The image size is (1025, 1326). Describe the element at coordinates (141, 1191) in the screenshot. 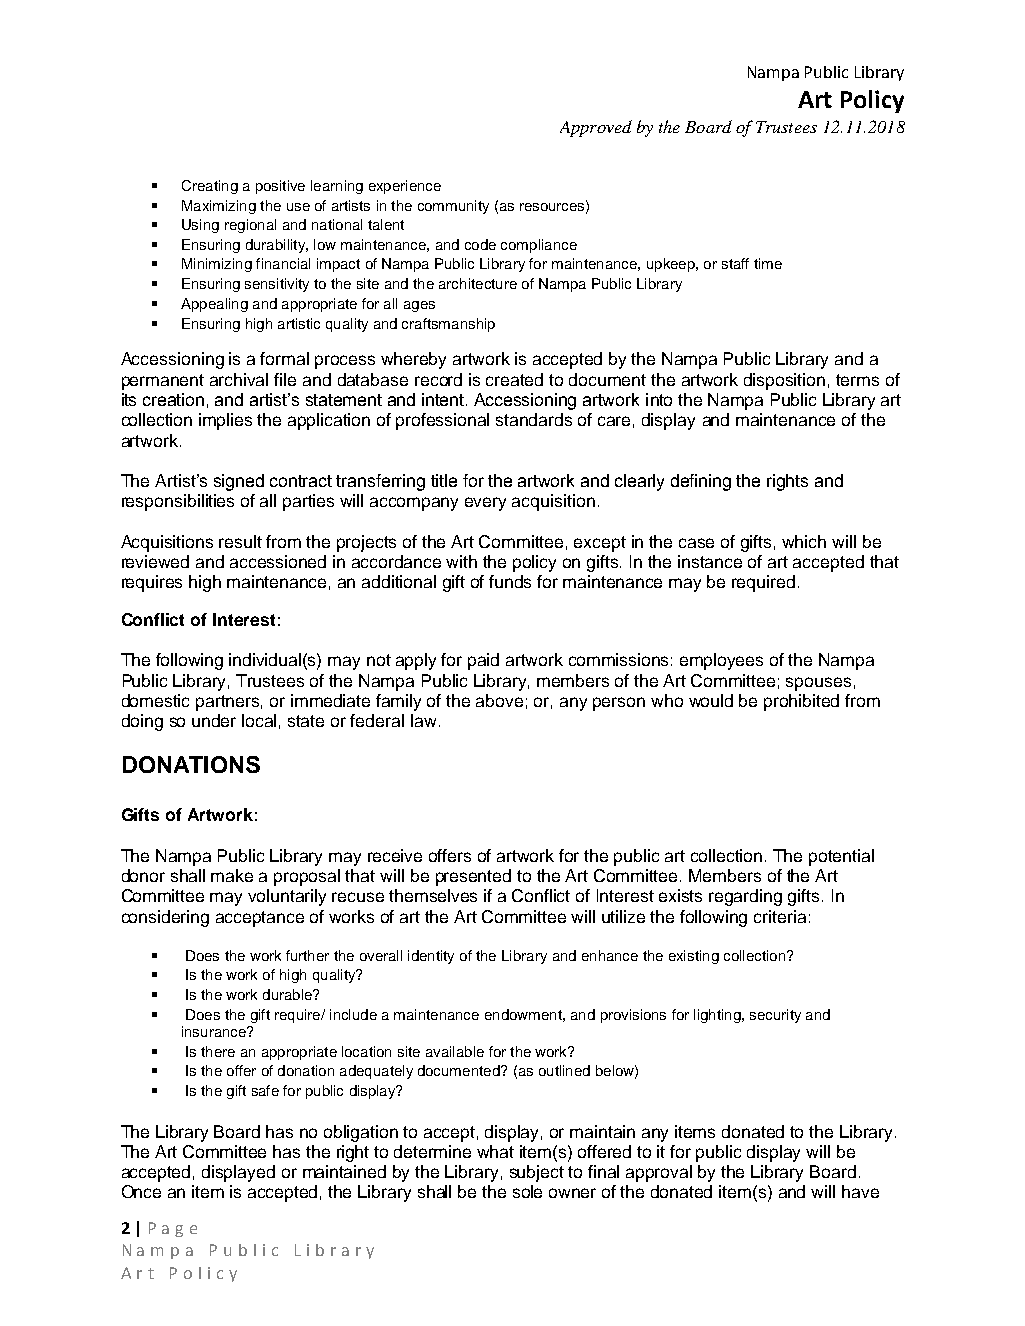

I see `Once` at that location.
